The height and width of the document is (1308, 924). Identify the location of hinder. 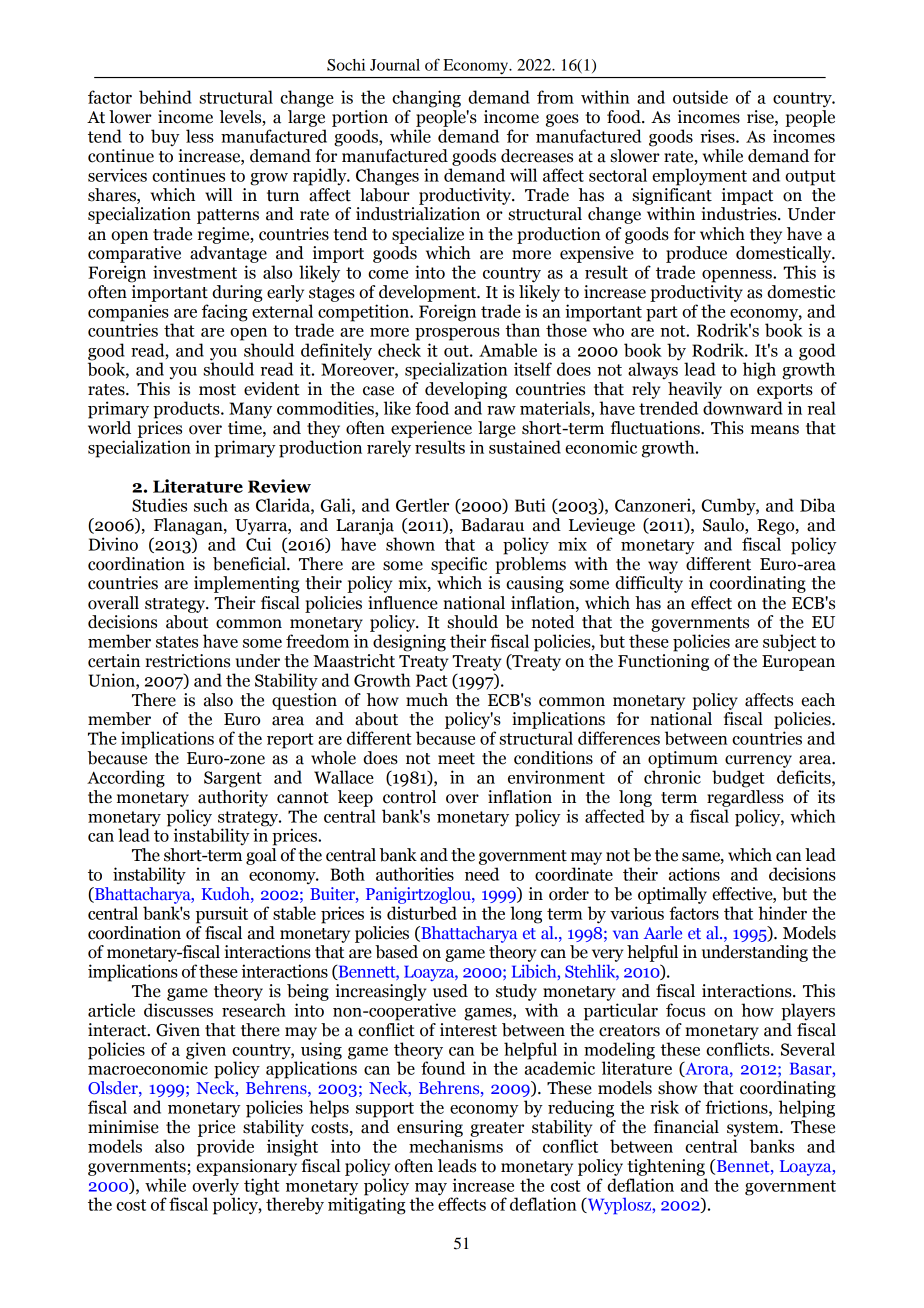
(782, 913).
